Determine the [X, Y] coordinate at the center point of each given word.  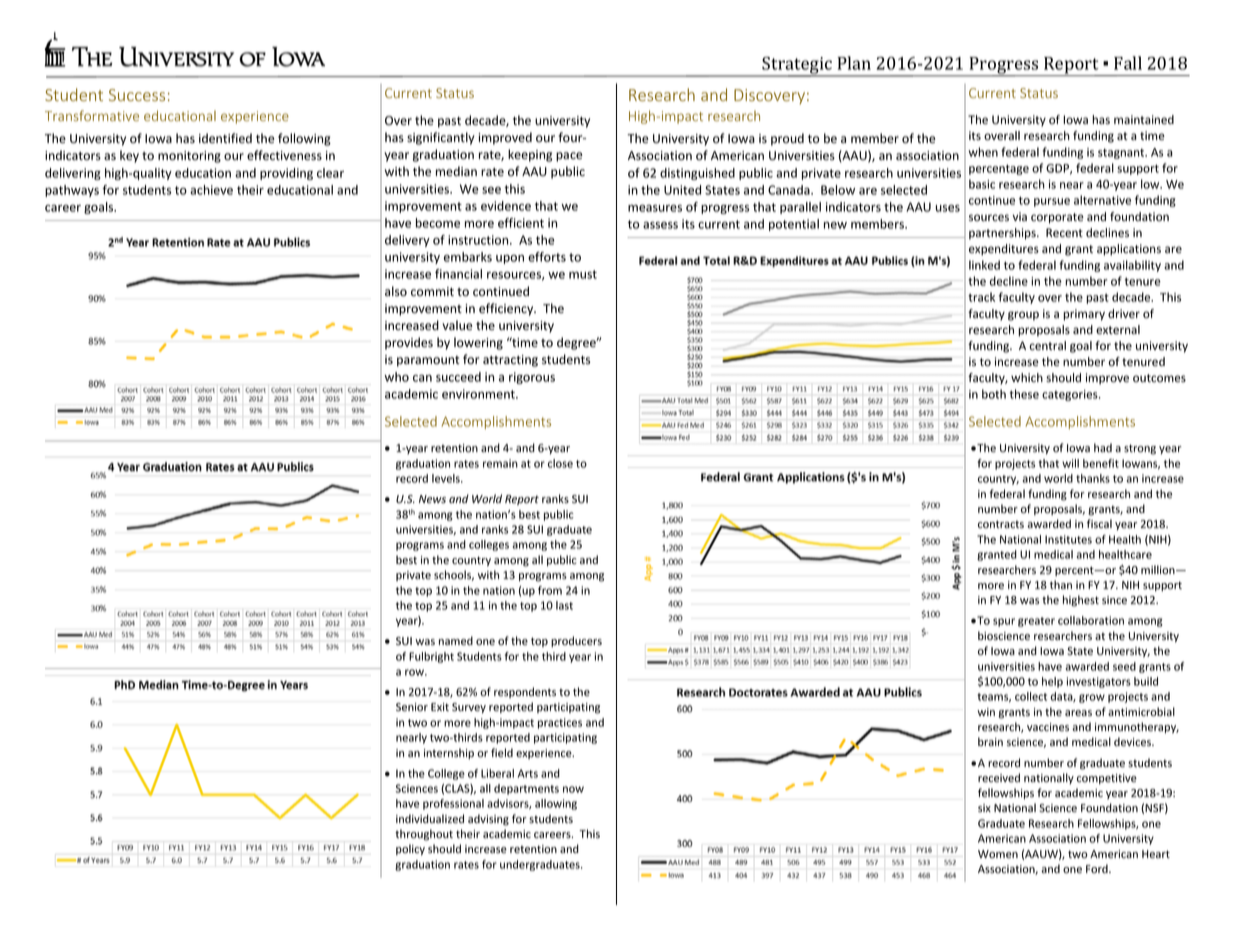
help [1052, 682]
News [432, 499]
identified [225, 138]
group [1023, 316]
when [983, 152]
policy [410, 850]
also [396, 291]
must [583, 274]
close [560, 463]
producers [576, 641]
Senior [412, 707]
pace [569, 157]
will [1070, 463]
